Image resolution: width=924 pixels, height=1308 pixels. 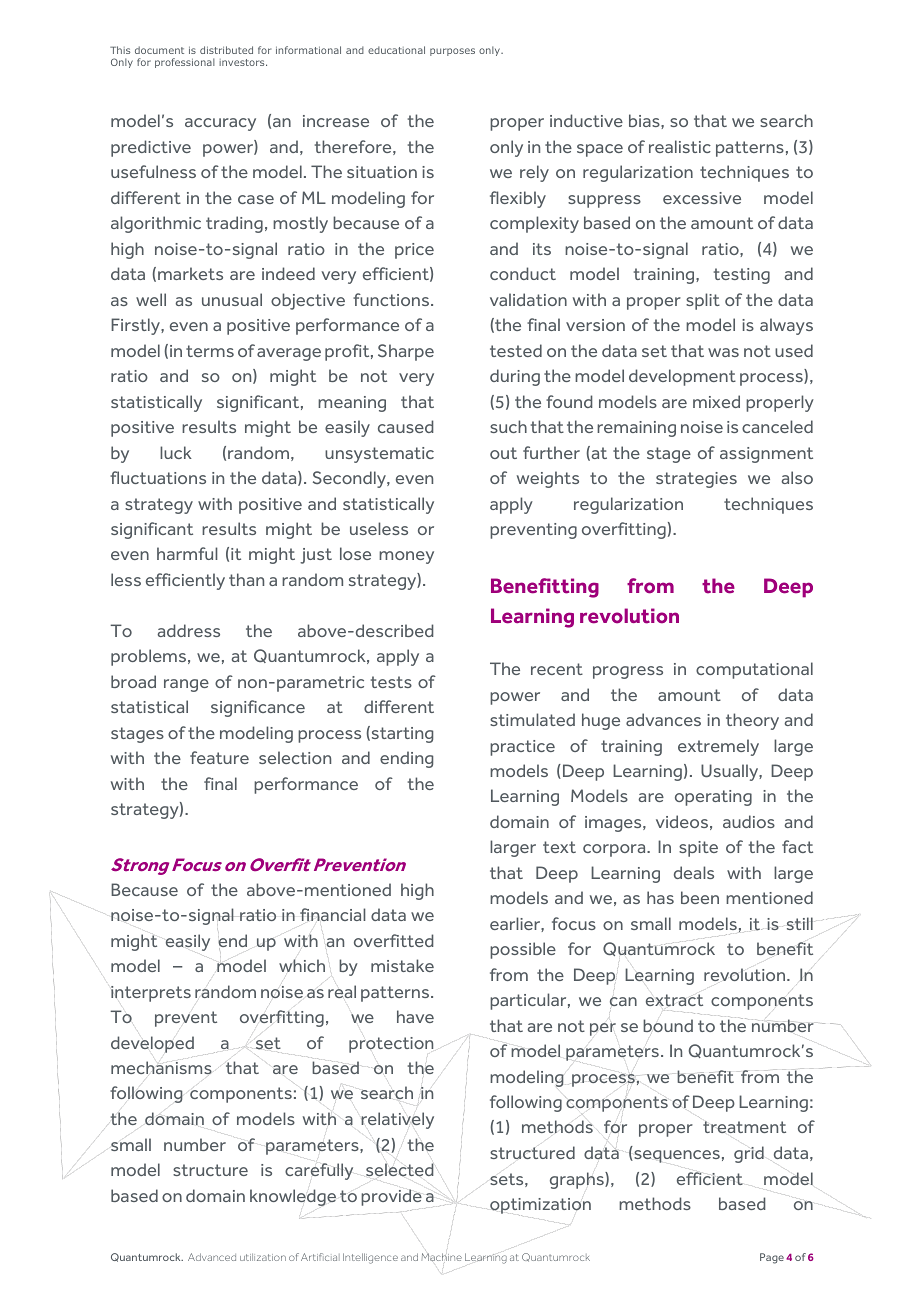 What do you see at coordinates (212, 1257) in the screenshot?
I see `Advanced` at bounding box center [212, 1257].
